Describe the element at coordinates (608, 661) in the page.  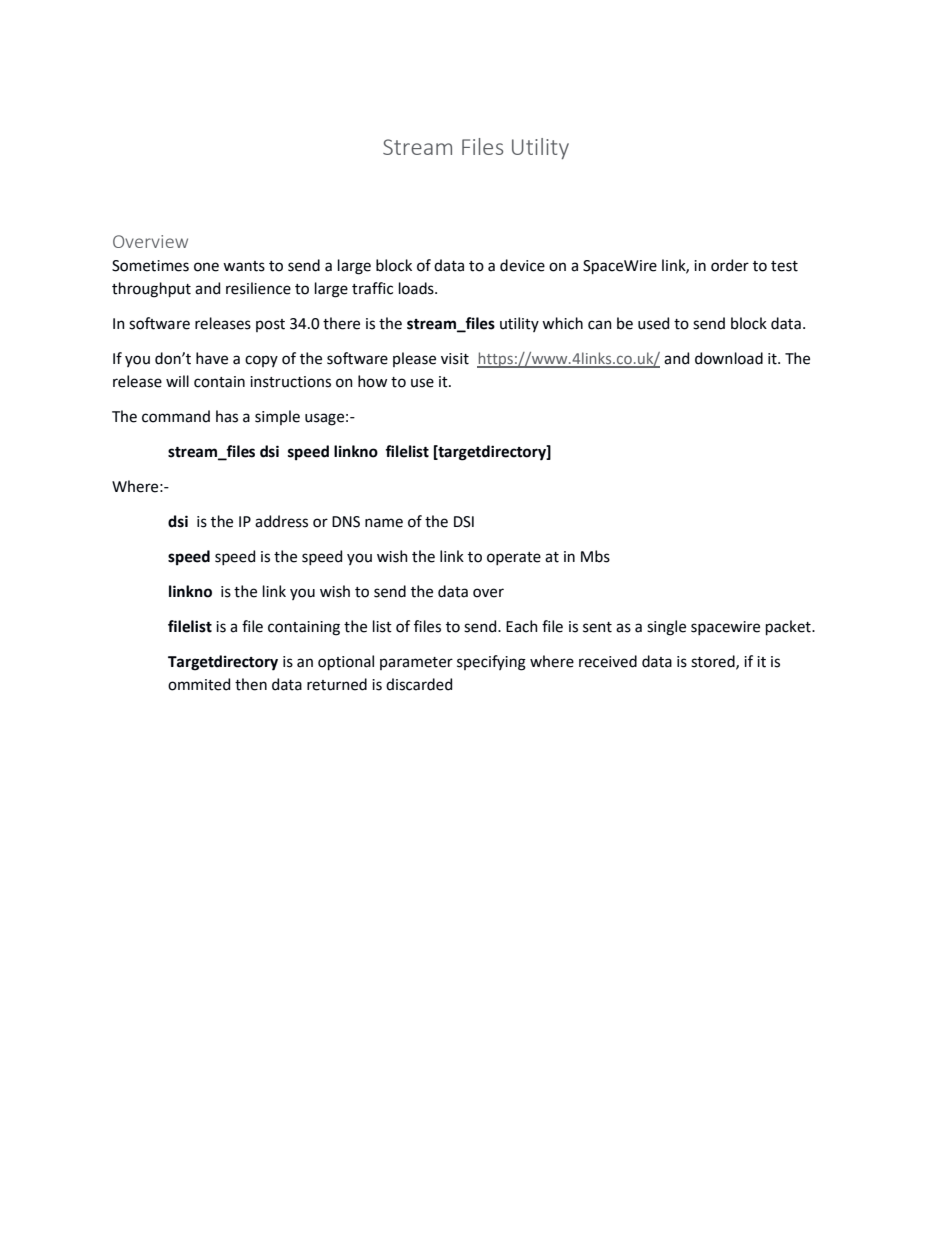
I see `received` at that location.
